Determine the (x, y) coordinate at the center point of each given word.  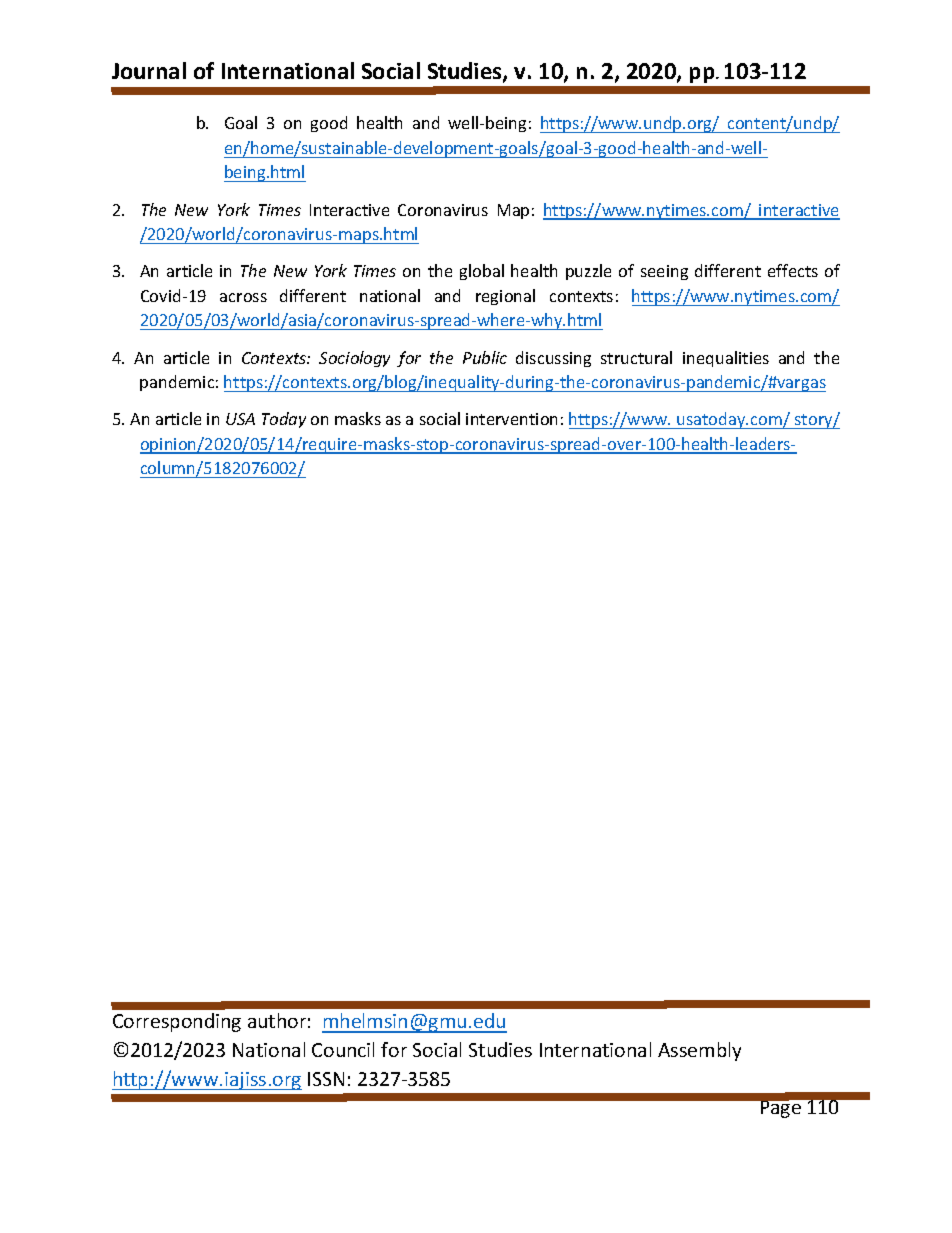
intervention (511, 419)
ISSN (326, 1079)
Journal (149, 70)
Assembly (699, 1051)
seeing (664, 272)
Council (343, 1049)
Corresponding (177, 1022)
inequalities (726, 359)
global (482, 272)
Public (485, 357)
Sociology (354, 359)
